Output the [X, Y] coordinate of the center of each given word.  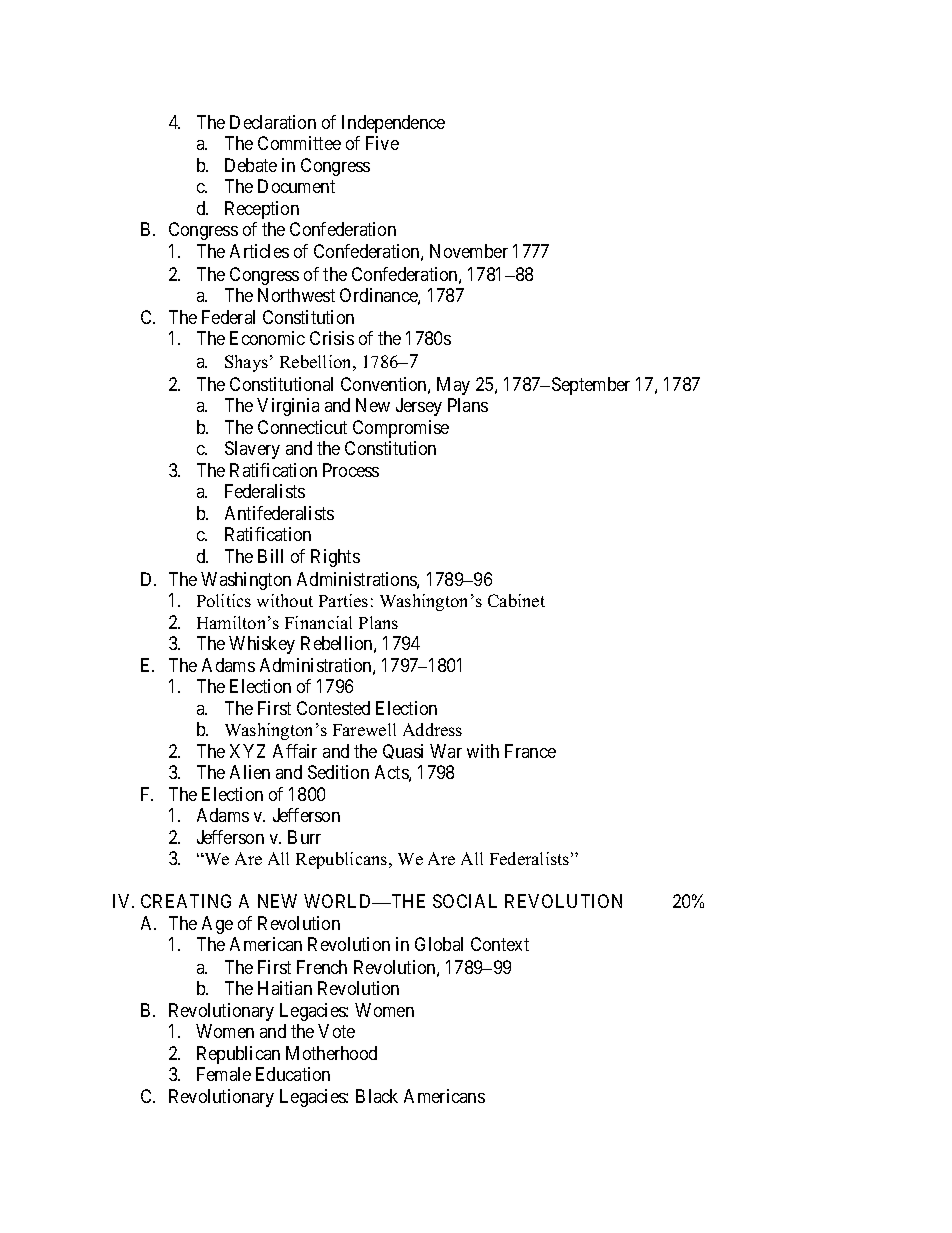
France [530, 751]
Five [382, 143]
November [469, 251]
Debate [251, 165]
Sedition [338, 772]
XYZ [247, 751]
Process [351, 470]
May [453, 386]
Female [224, 1074]
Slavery [252, 450]
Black [377, 1096]
